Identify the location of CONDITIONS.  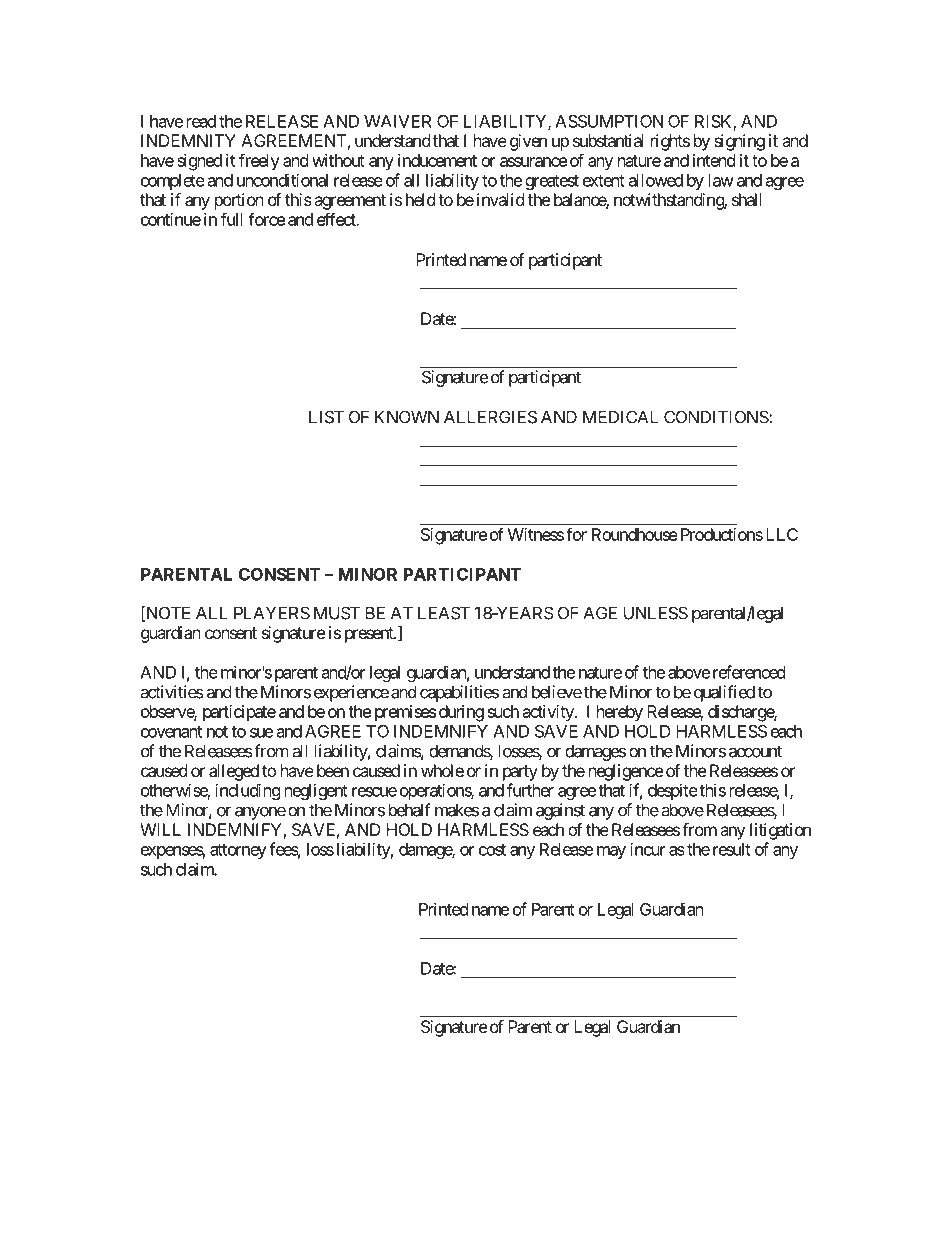
(717, 417).
